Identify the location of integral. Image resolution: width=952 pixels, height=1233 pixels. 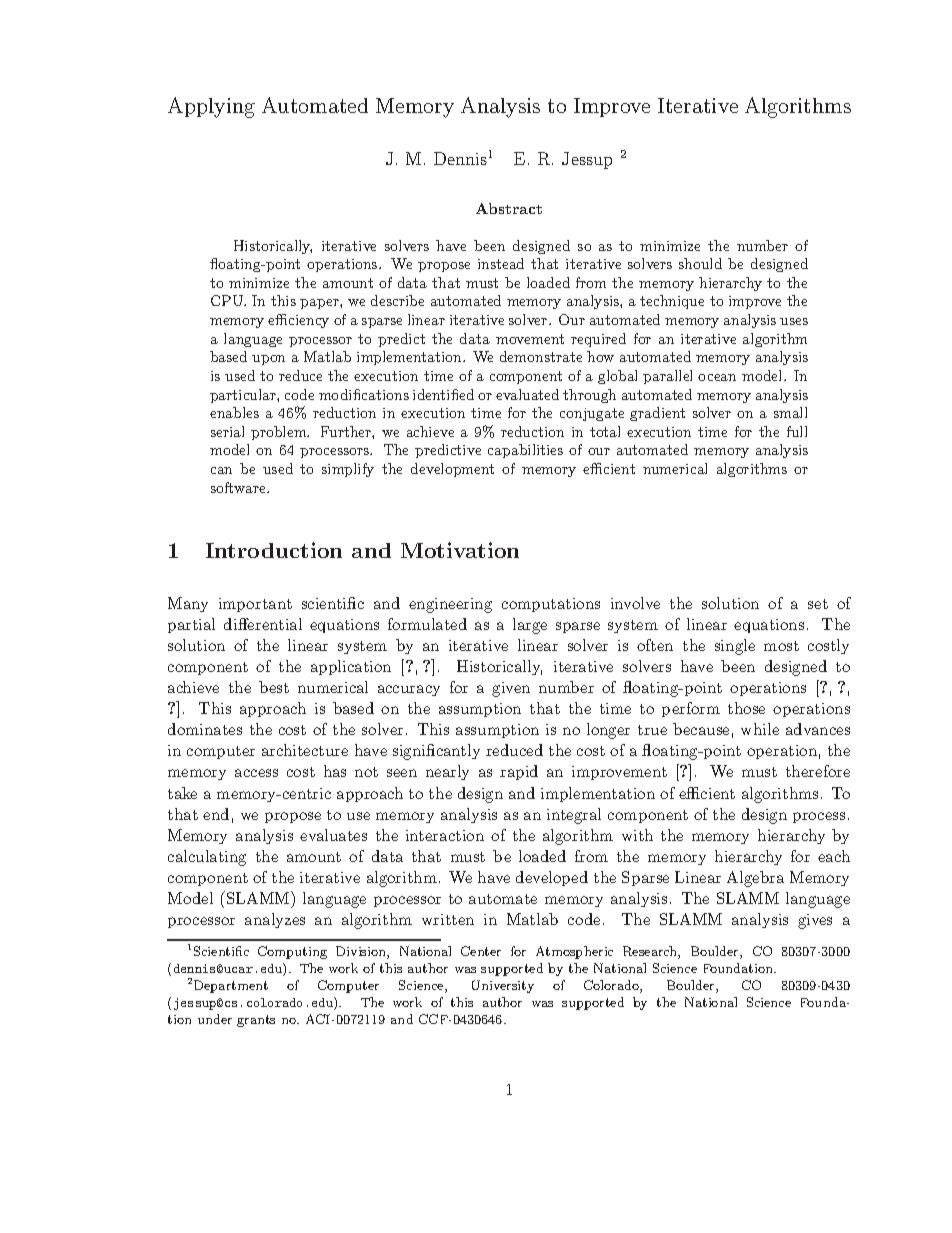
(574, 816).
